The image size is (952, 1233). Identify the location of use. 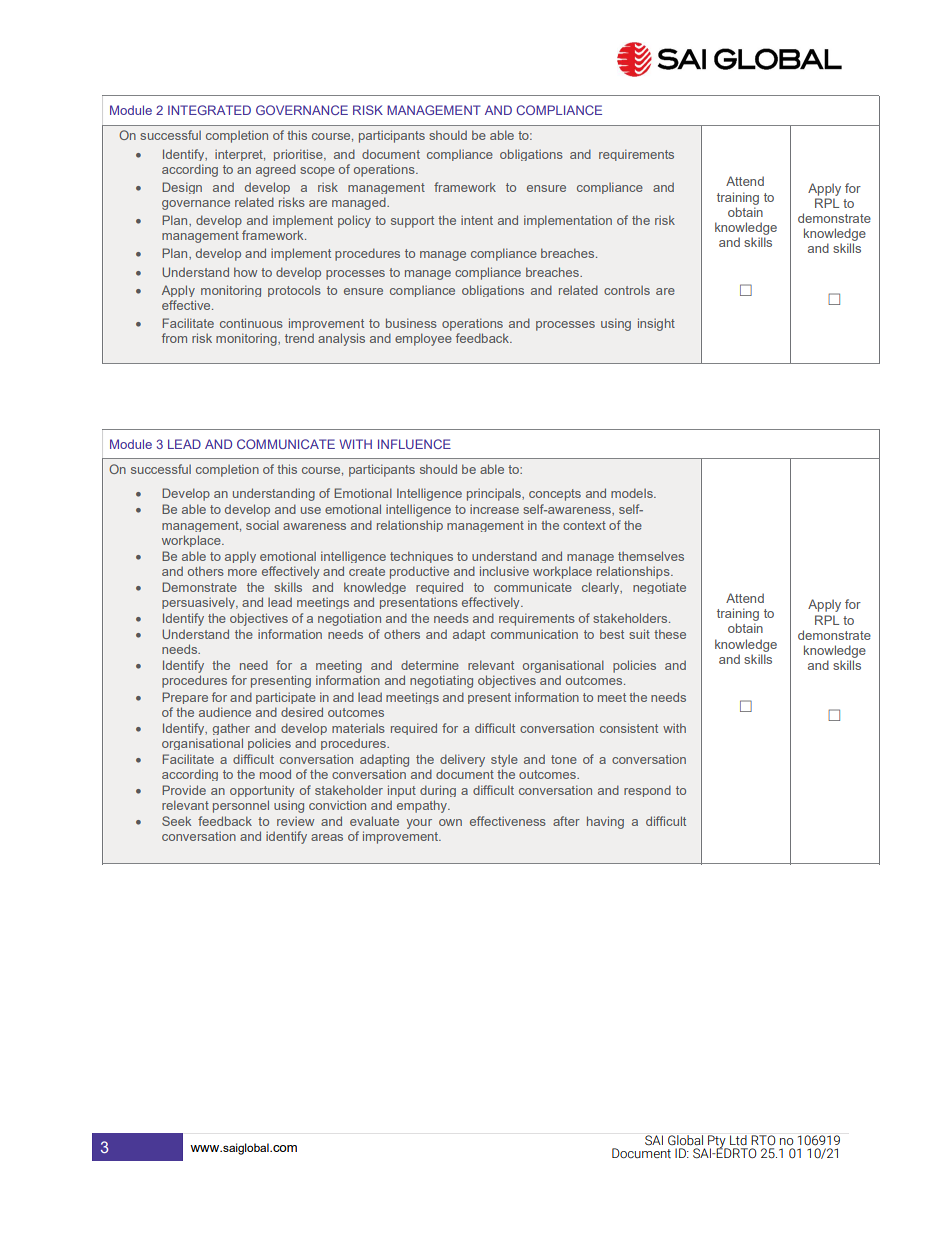
(311, 510).
